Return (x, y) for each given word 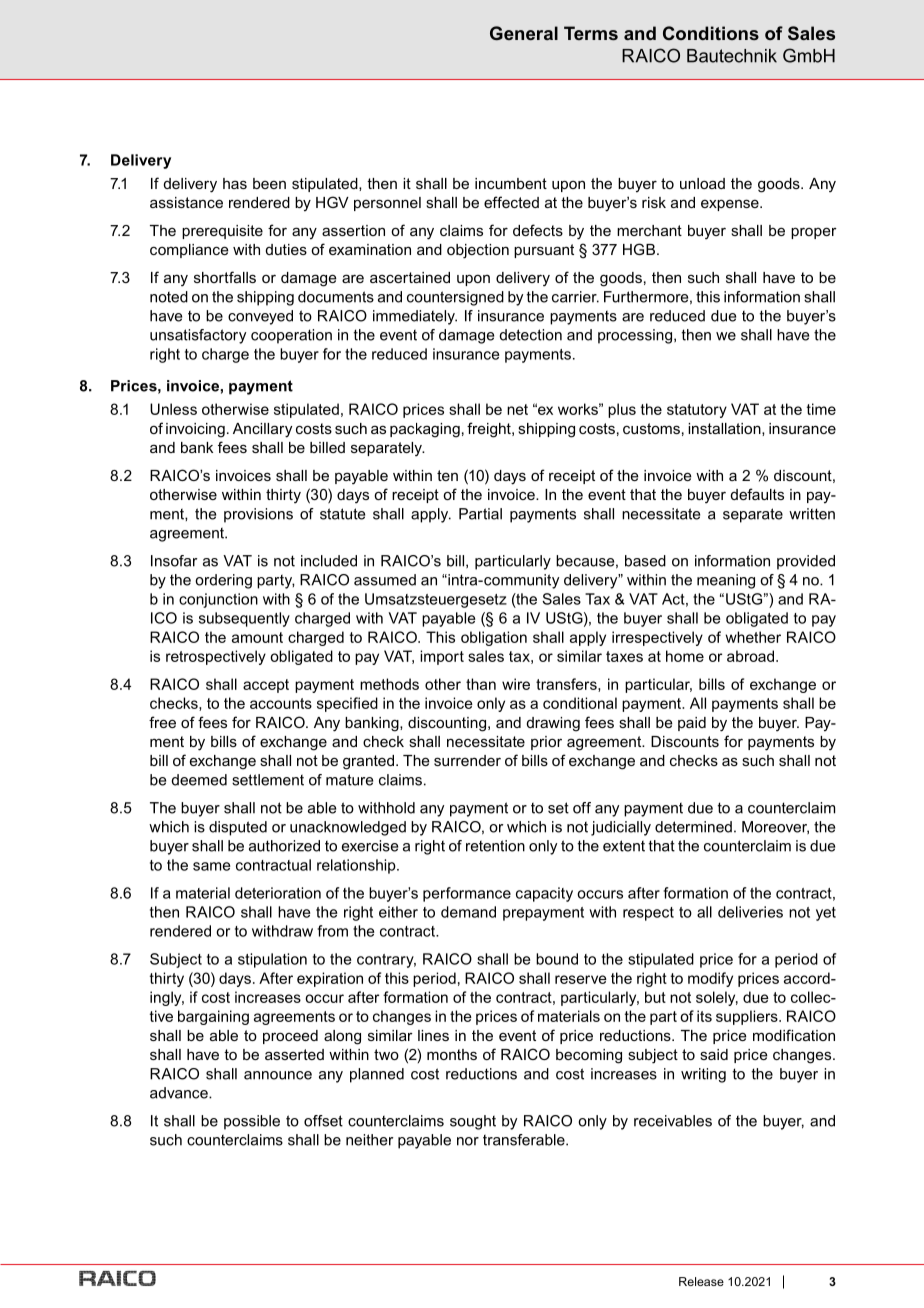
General (524, 33)
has (235, 183)
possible (252, 1122)
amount (257, 637)
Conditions (711, 33)
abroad (750, 656)
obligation (494, 638)
